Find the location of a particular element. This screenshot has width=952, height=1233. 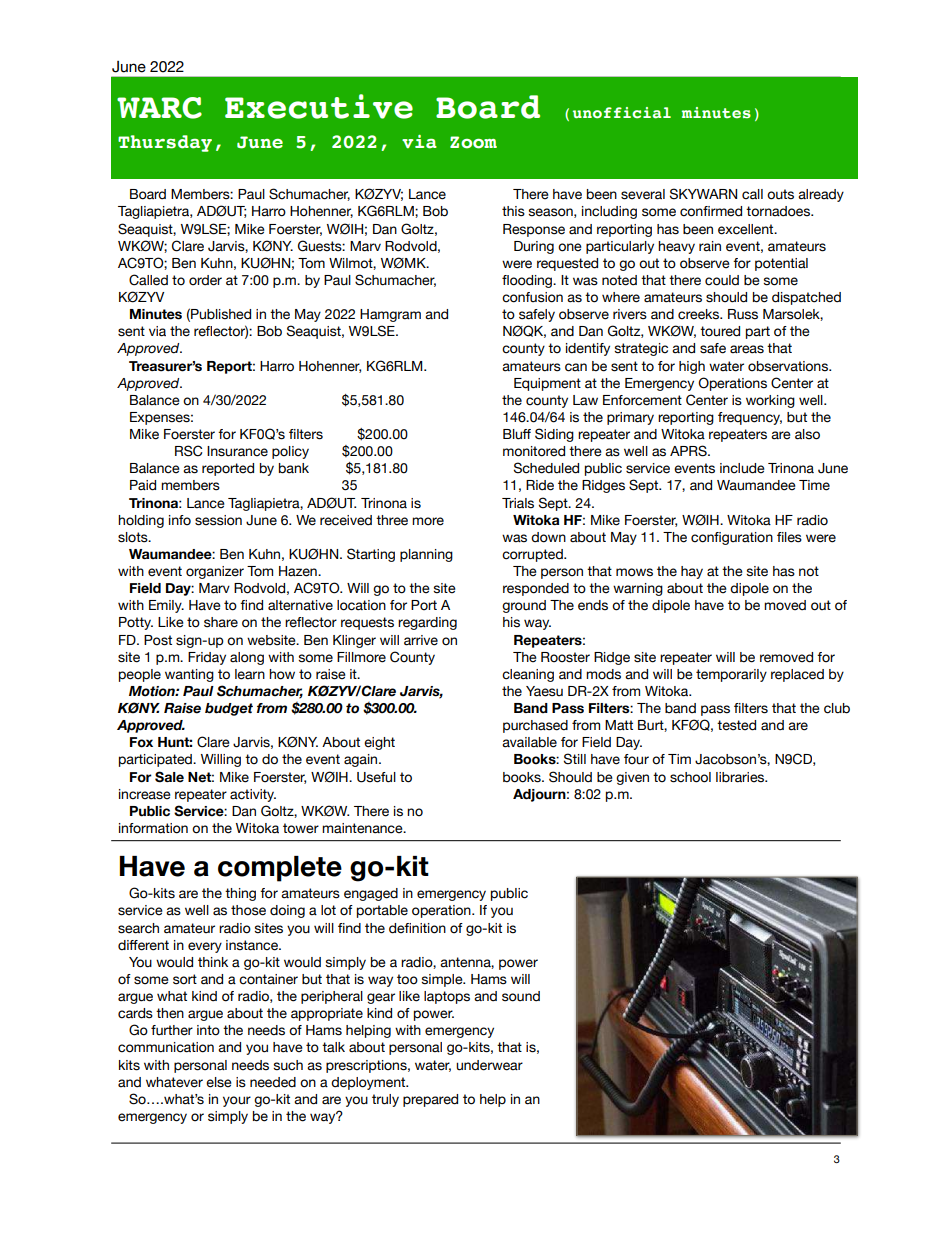

hay is located at coordinates (692, 572).
